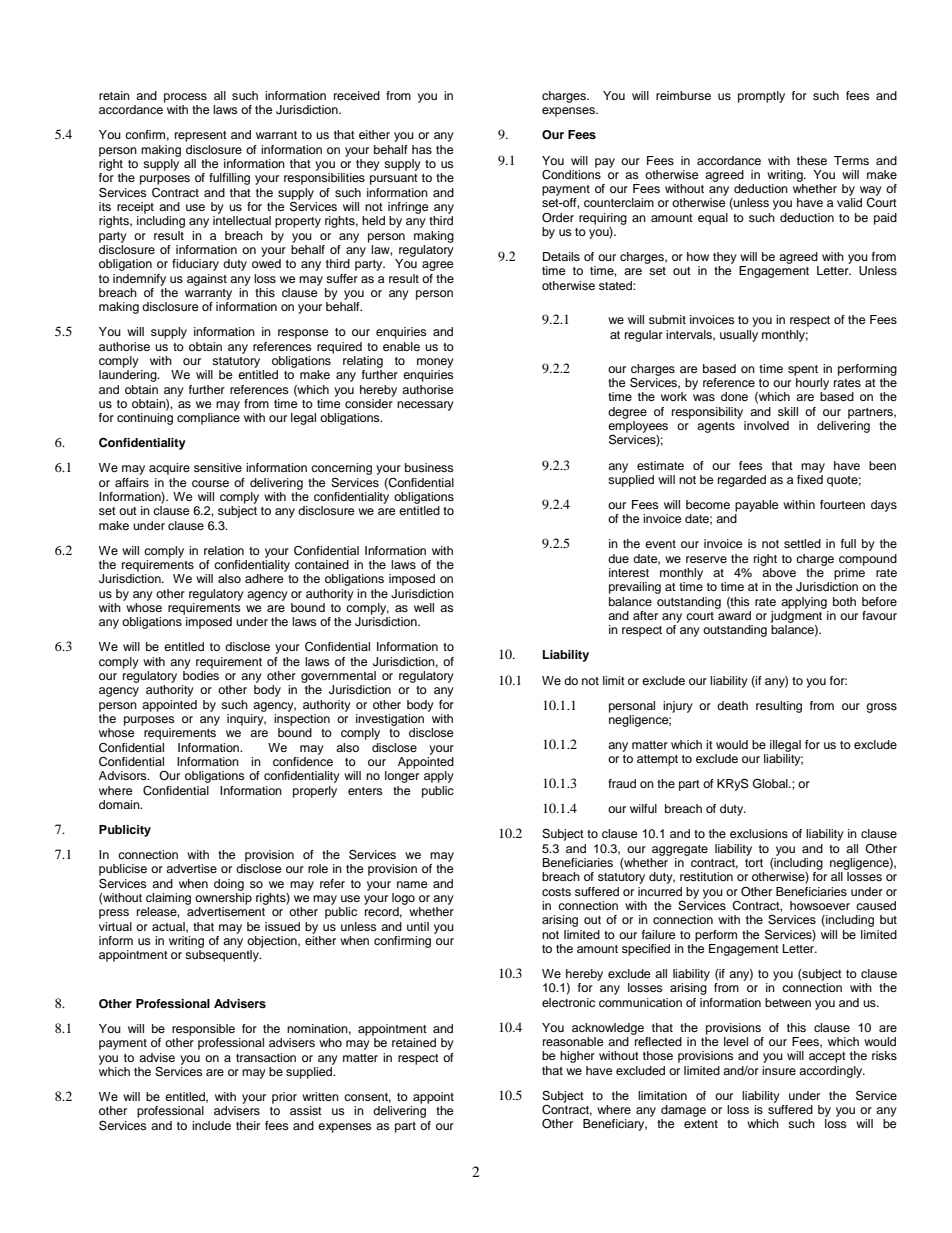 The width and height of the screenshot is (952, 1233). I want to click on include, so click(211, 1125).
